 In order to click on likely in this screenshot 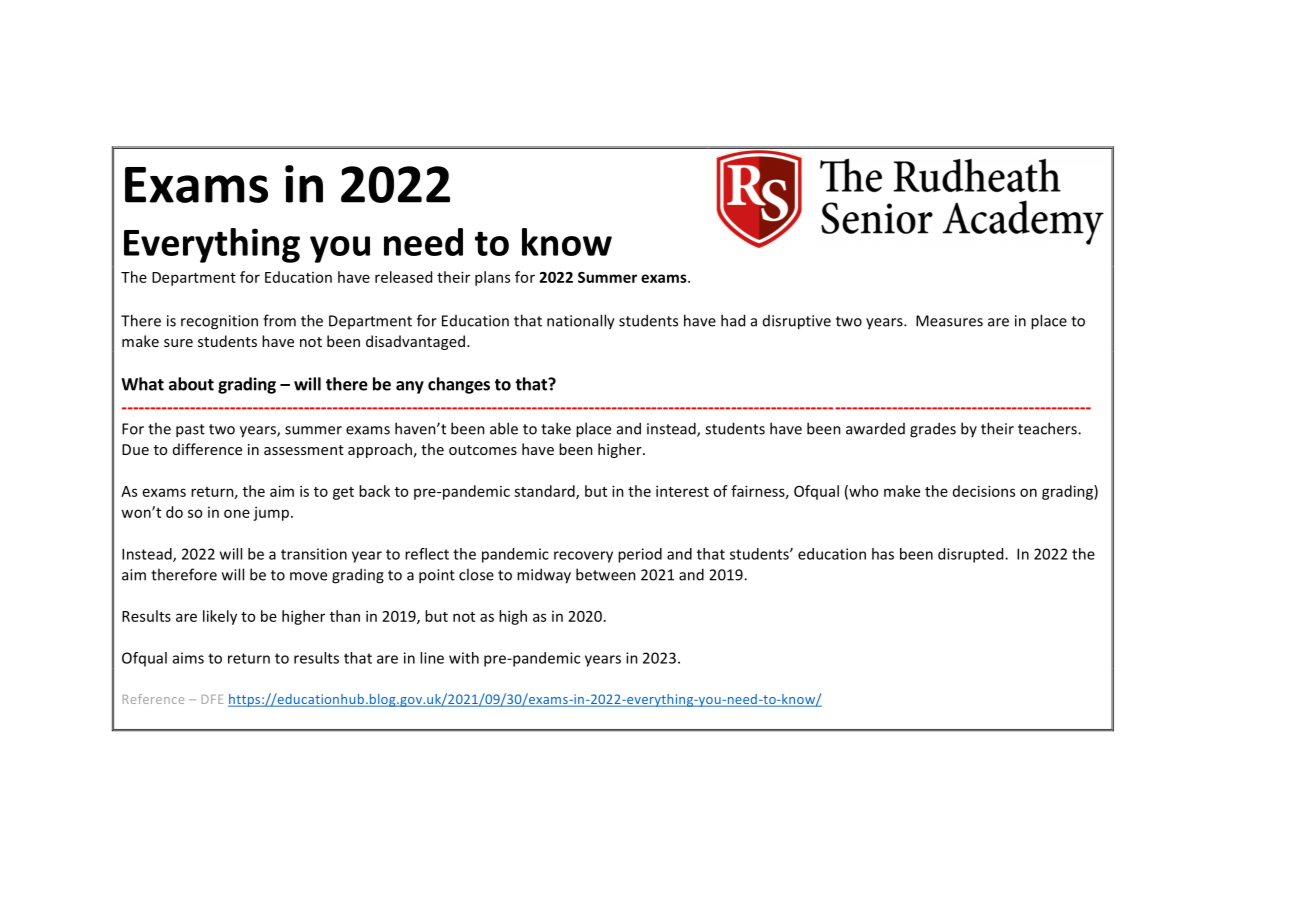, I will do `click(220, 617)`.
